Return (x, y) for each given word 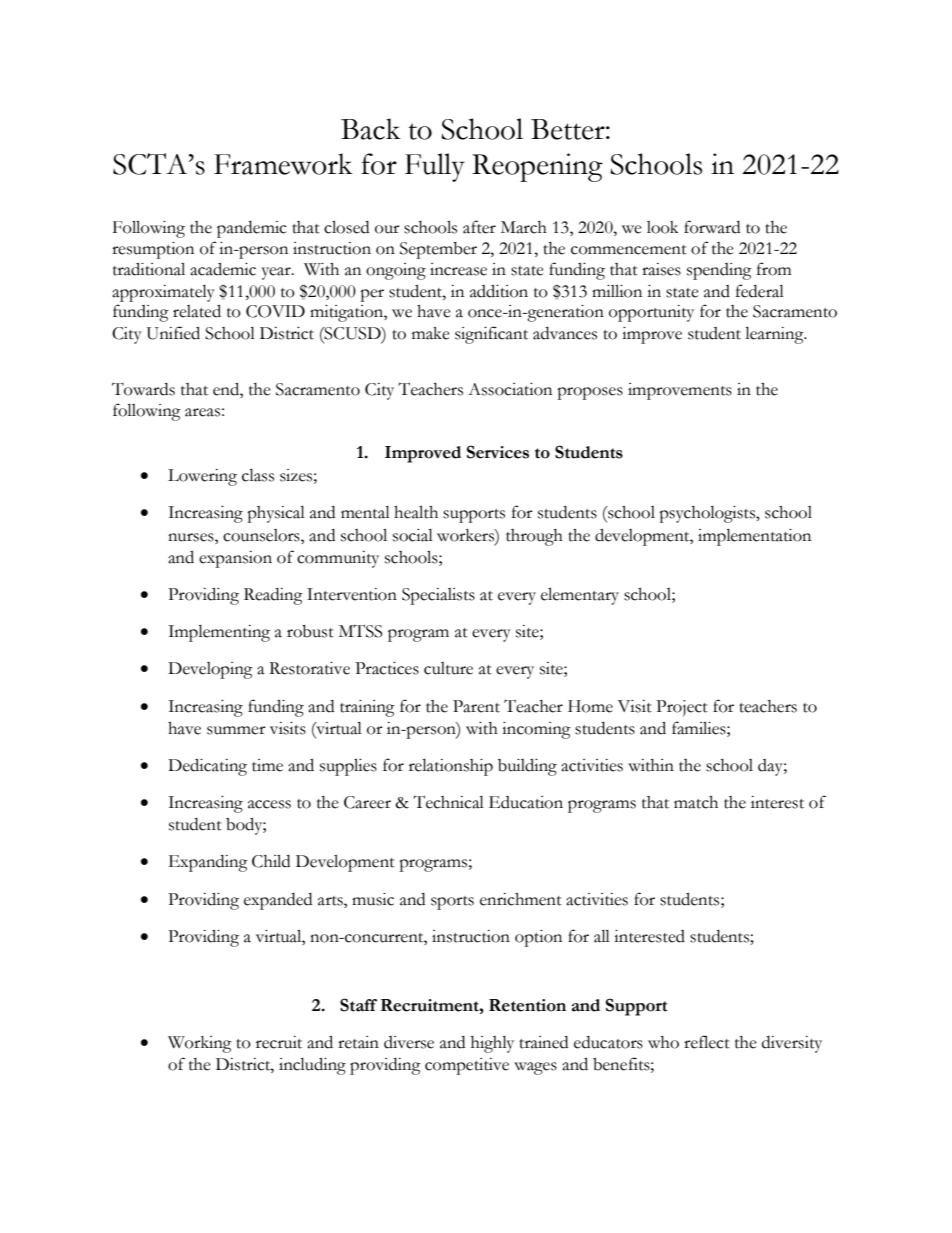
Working (200, 1044)
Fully (435, 167)
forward (712, 227)
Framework (283, 164)
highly (492, 1044)
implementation (754, 537)
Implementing (219, 633)
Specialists (438, 596)
